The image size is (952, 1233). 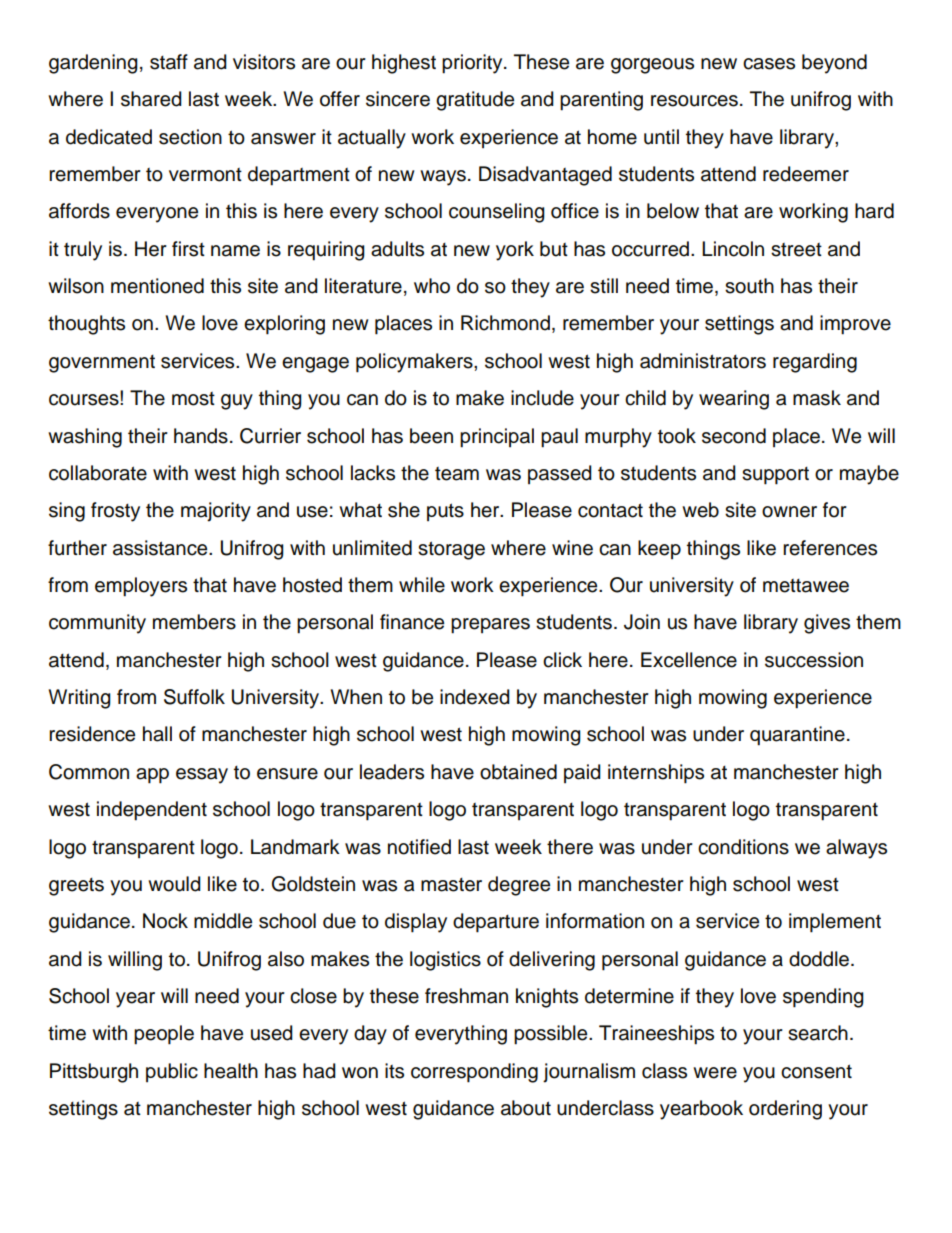 I want to click on independent, so click(x=152, y=811).
